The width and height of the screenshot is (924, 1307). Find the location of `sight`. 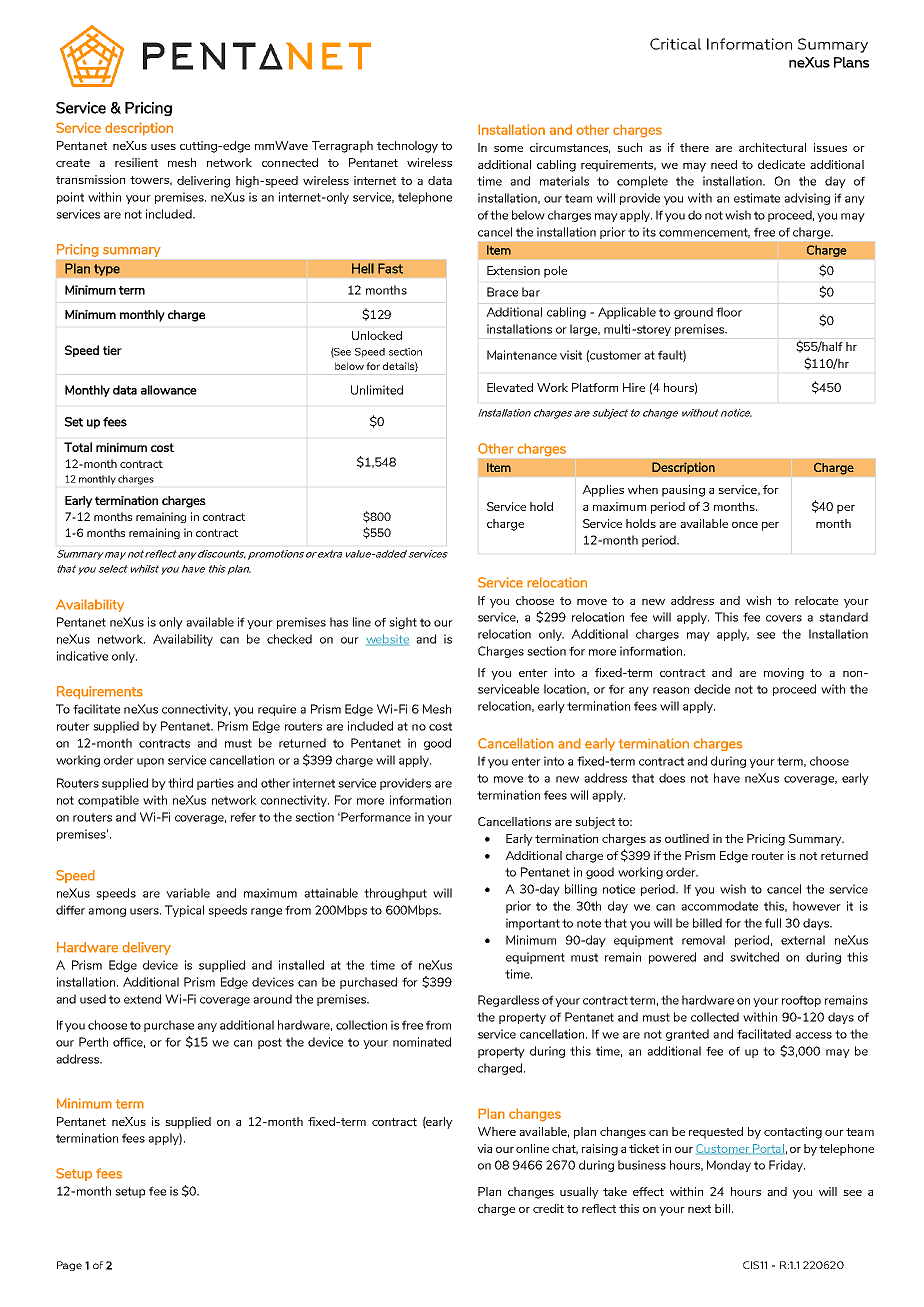

sight is located at coordinates (403, 623).
